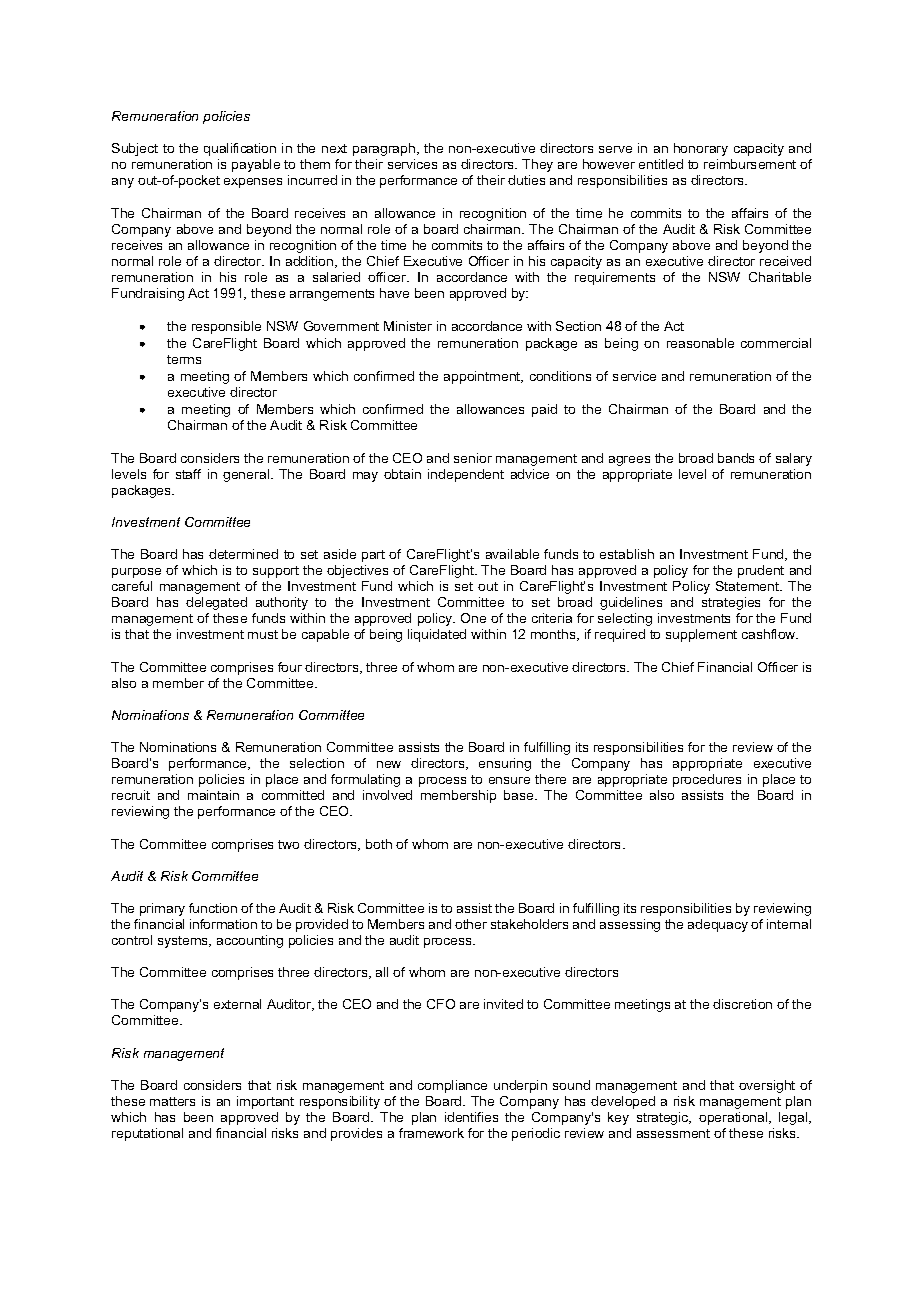 Image resolution: width=924 pixels, height=1308 pixels. Describe the element at coordinates (216, 603) in the image. I see `delegated` at that location.
